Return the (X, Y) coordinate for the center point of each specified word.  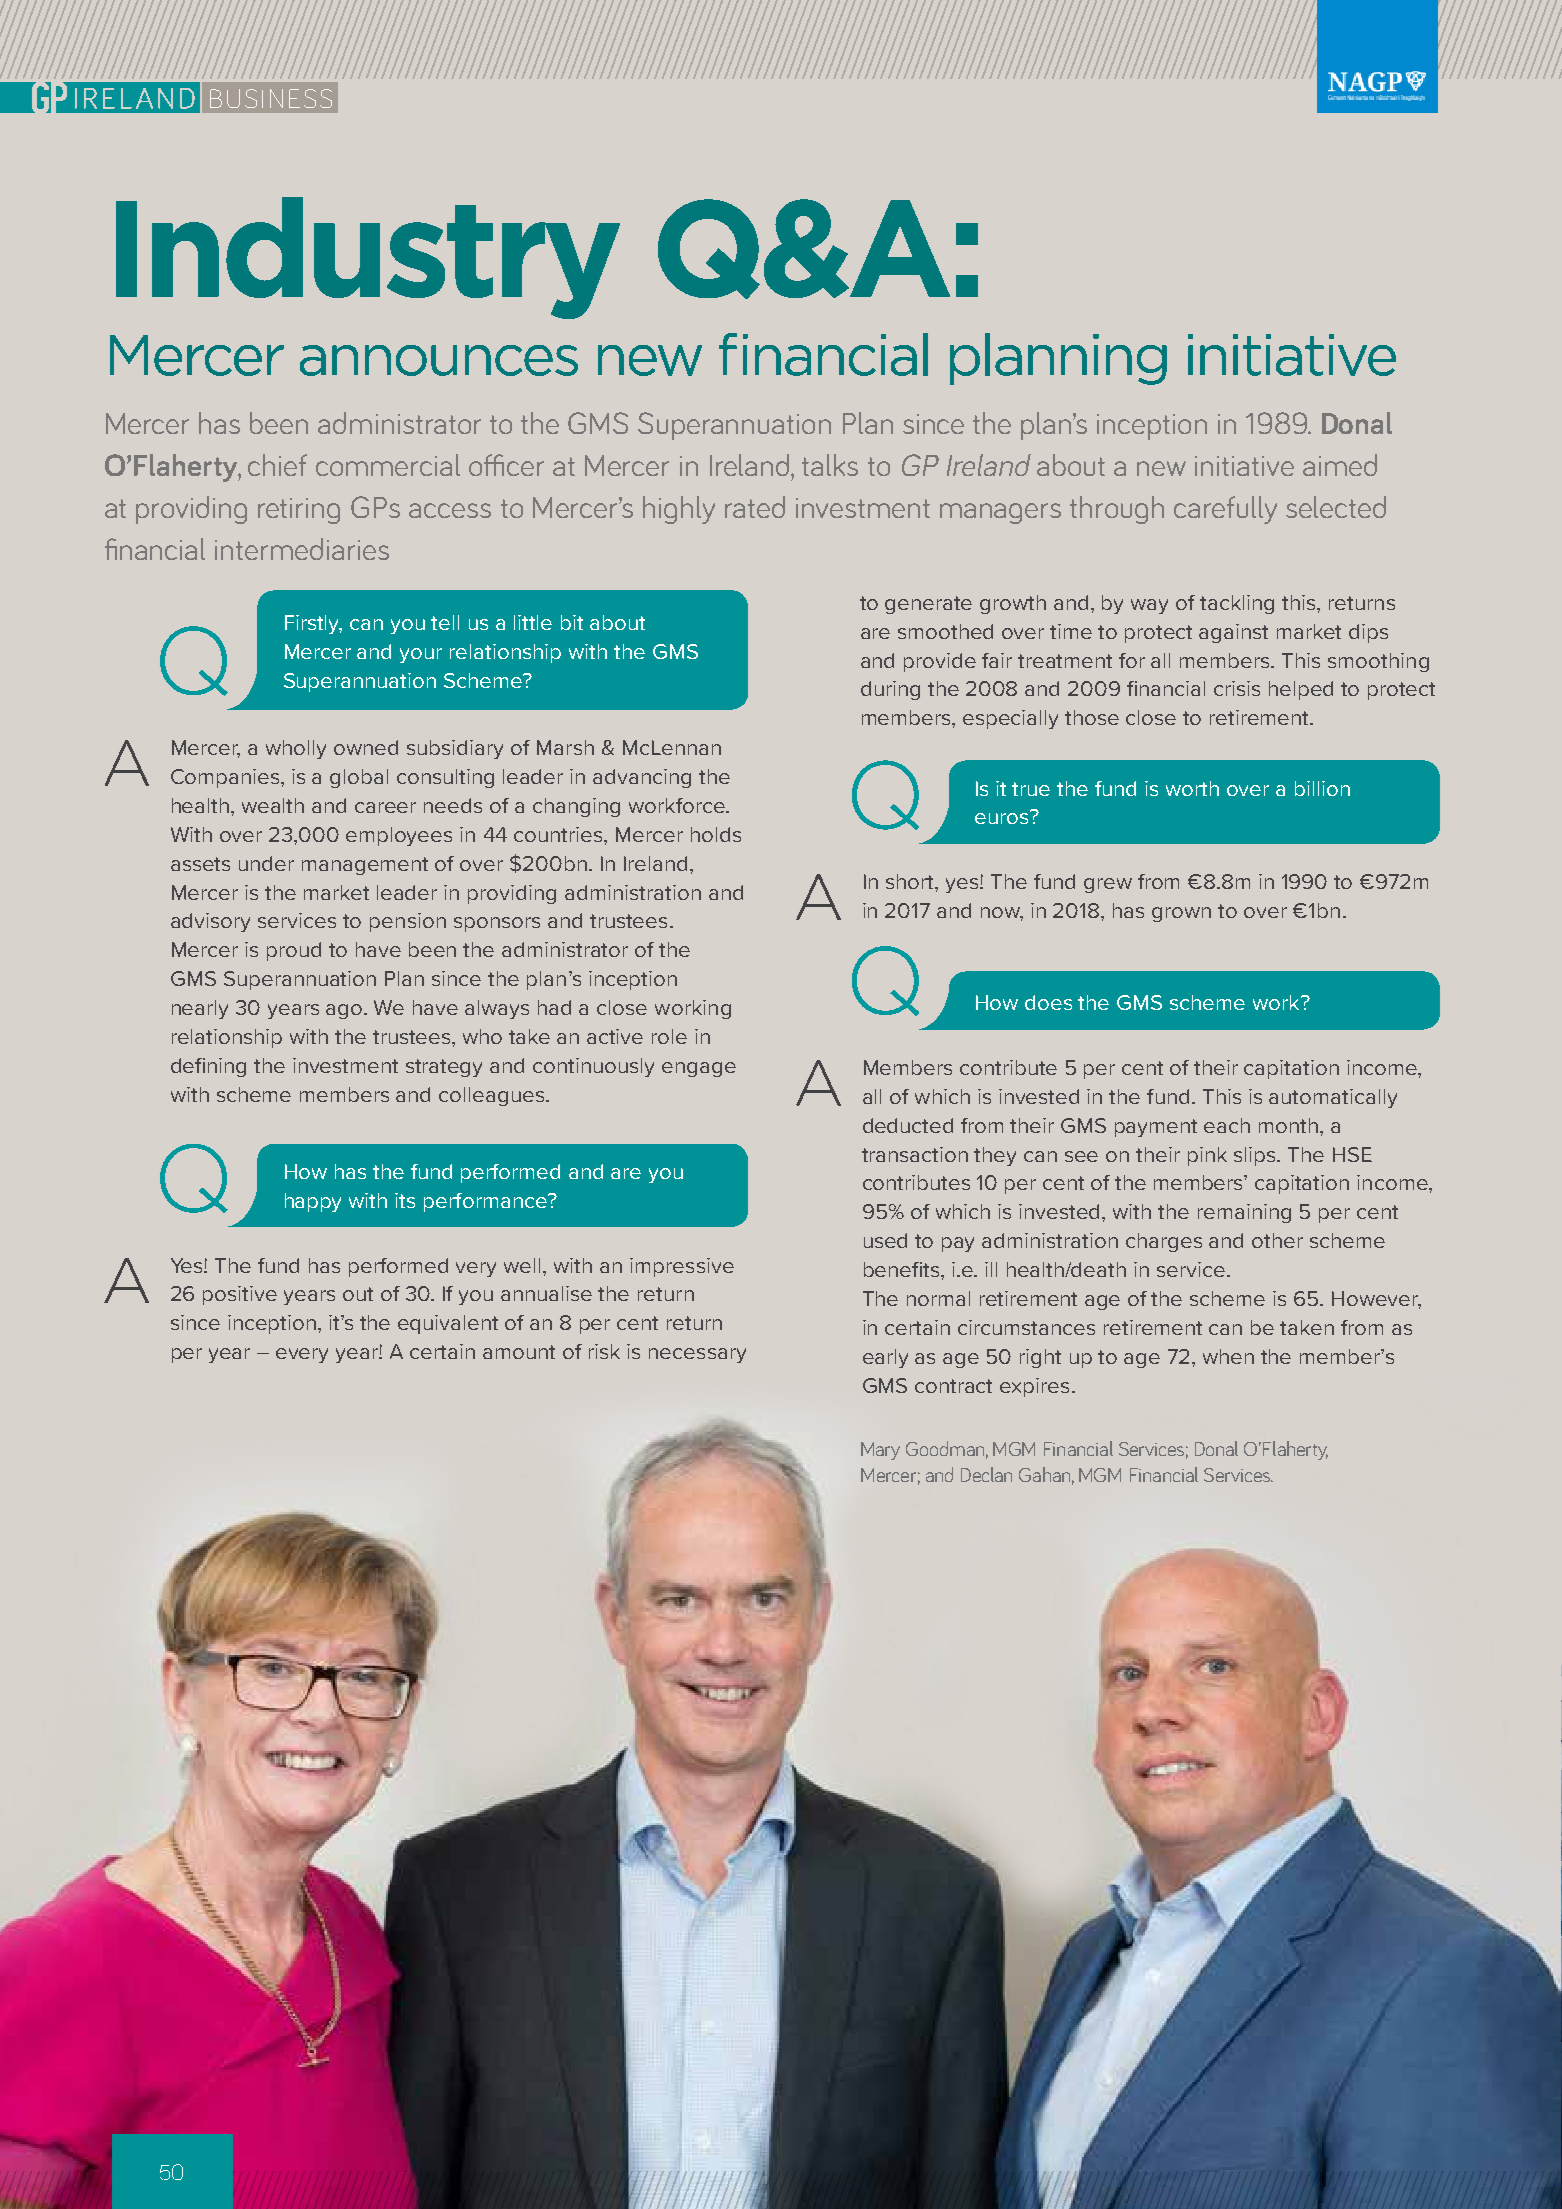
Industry (368, 258)
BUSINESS (271, 98)
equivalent (448, 1324)
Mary (880, 1451)
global (359, 778)
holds (716, 834)
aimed (1340, 465)
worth (1192, 788)
